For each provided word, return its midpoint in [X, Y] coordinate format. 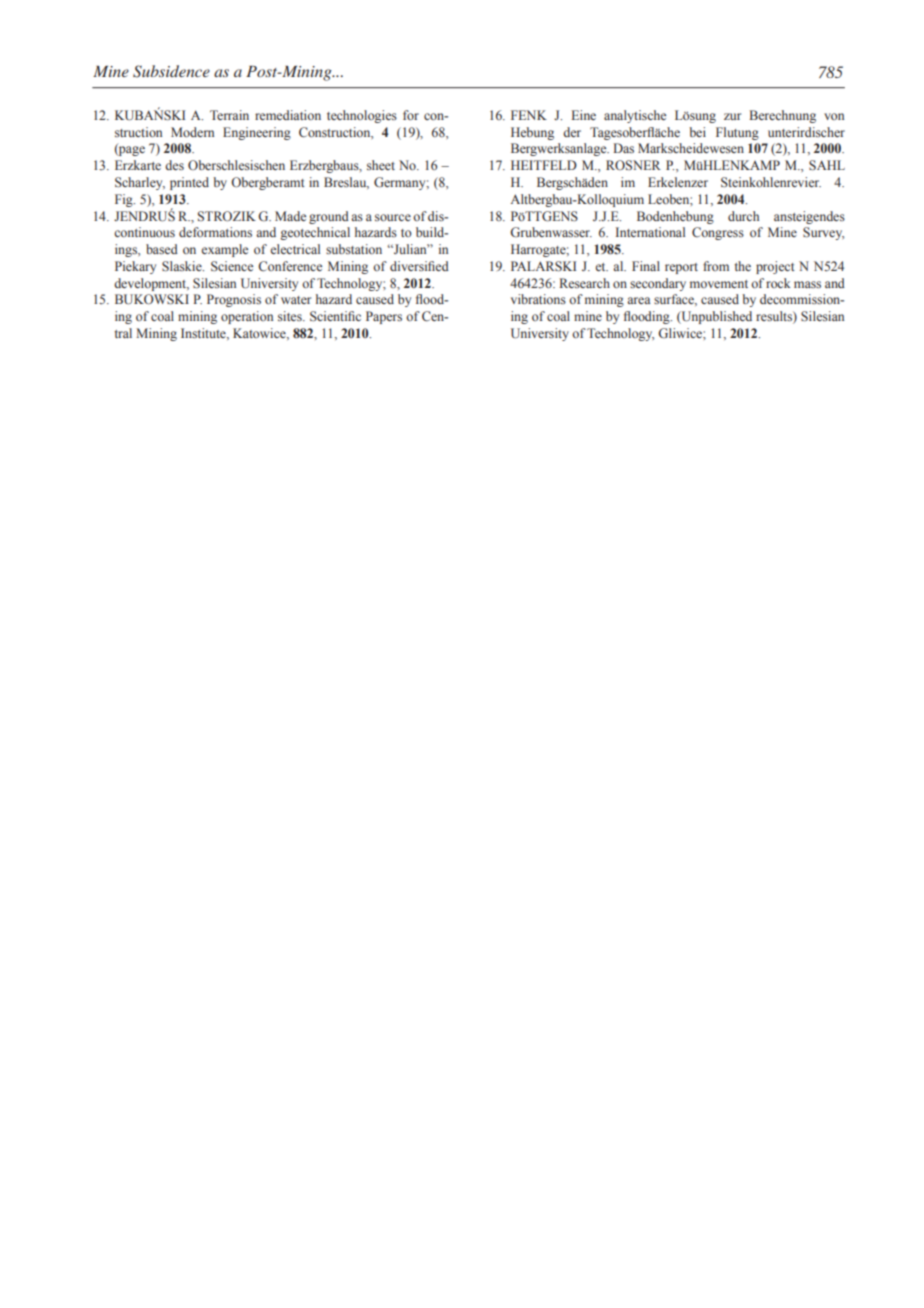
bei [697, 132]
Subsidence [171, 71]
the [743, 266]
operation [247, 317]
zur [732, 116]
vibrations [538, 299]
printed [189, 183]
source [393, 217]
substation [354, 249]
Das [623, 148]
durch [743, 216]
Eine [583, 115]
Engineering [257, 133]
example [224, 250]
